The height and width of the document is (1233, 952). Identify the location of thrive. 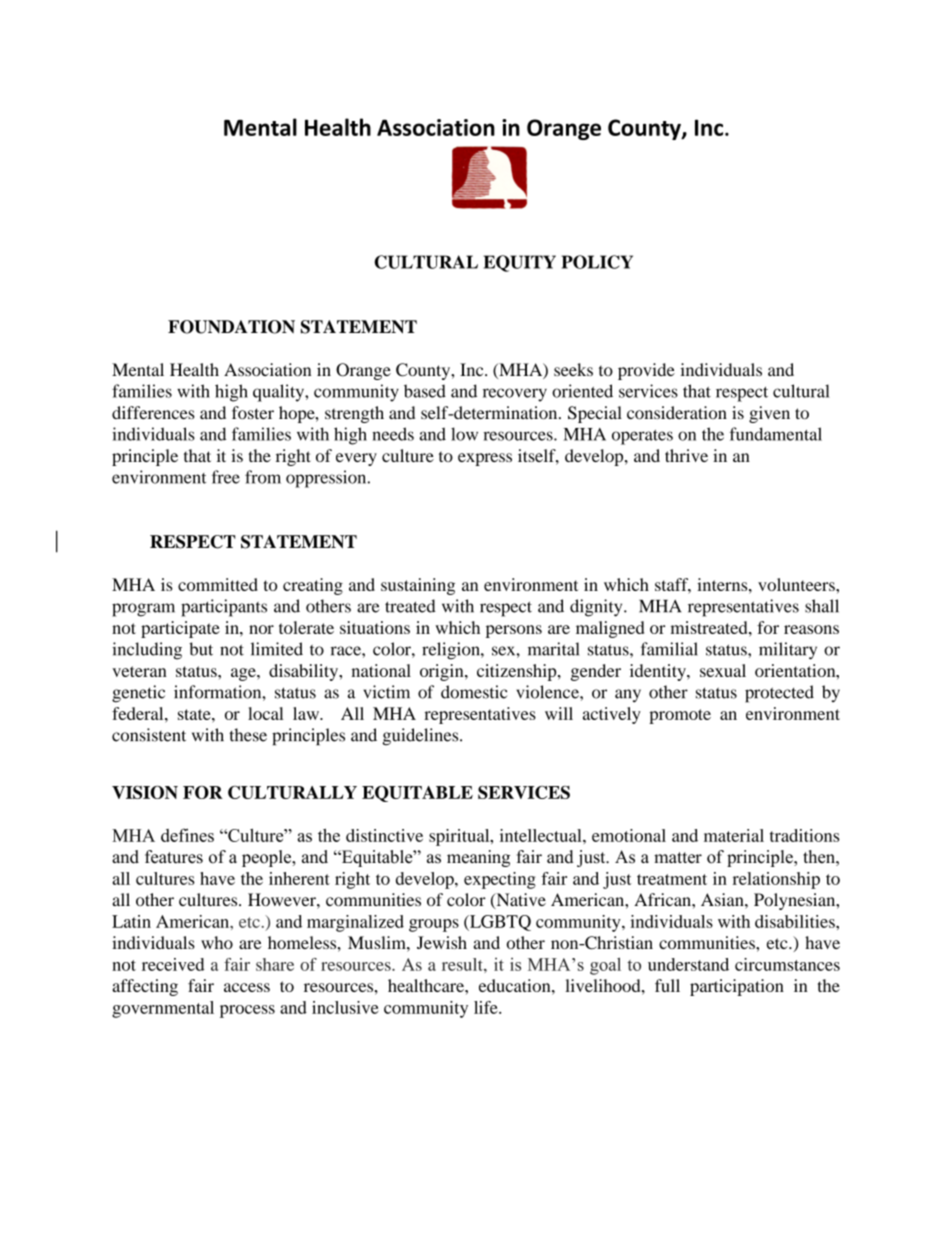
(686, 455).
